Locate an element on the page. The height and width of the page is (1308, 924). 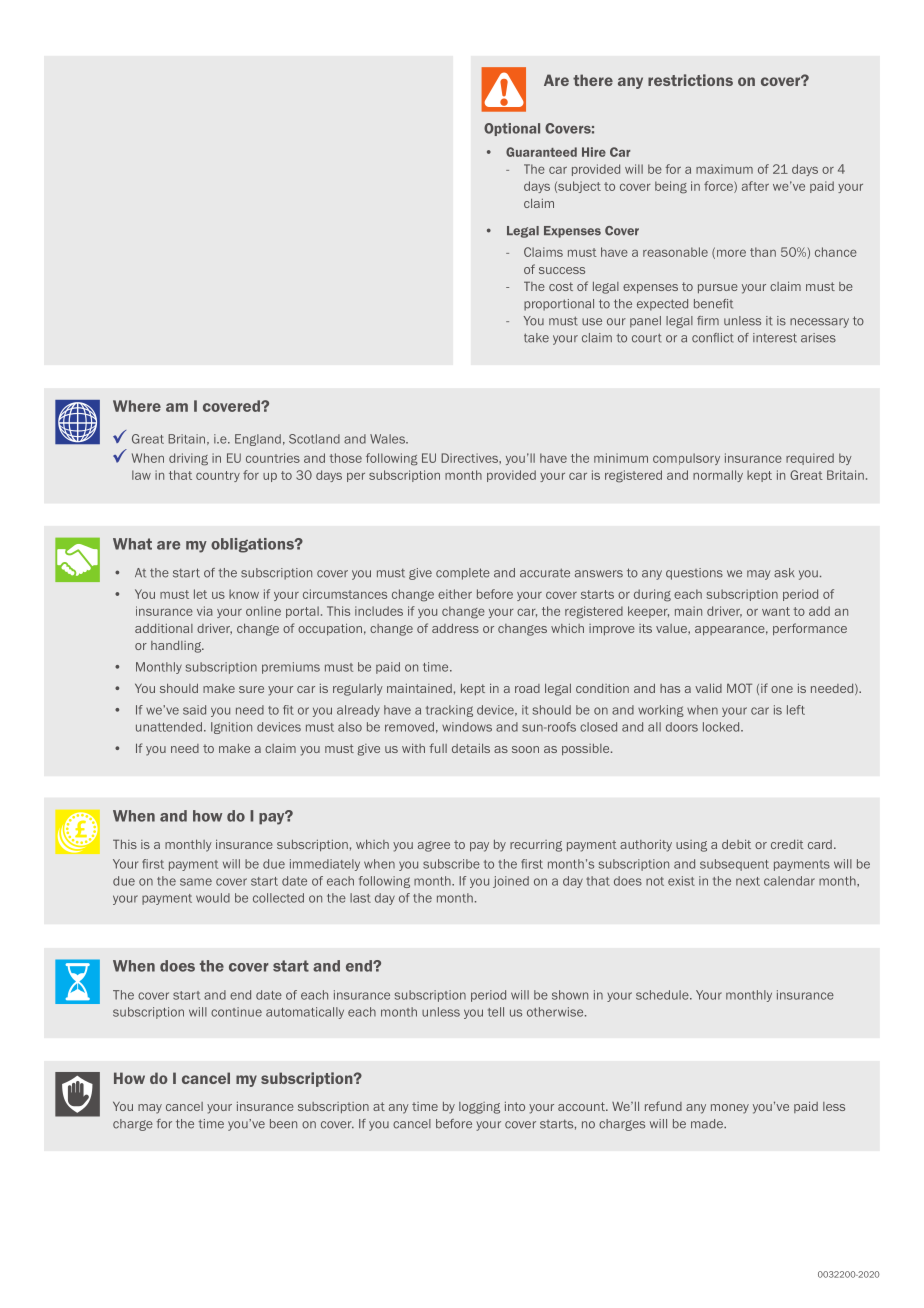
normally is located at coordinates (718, 476).
